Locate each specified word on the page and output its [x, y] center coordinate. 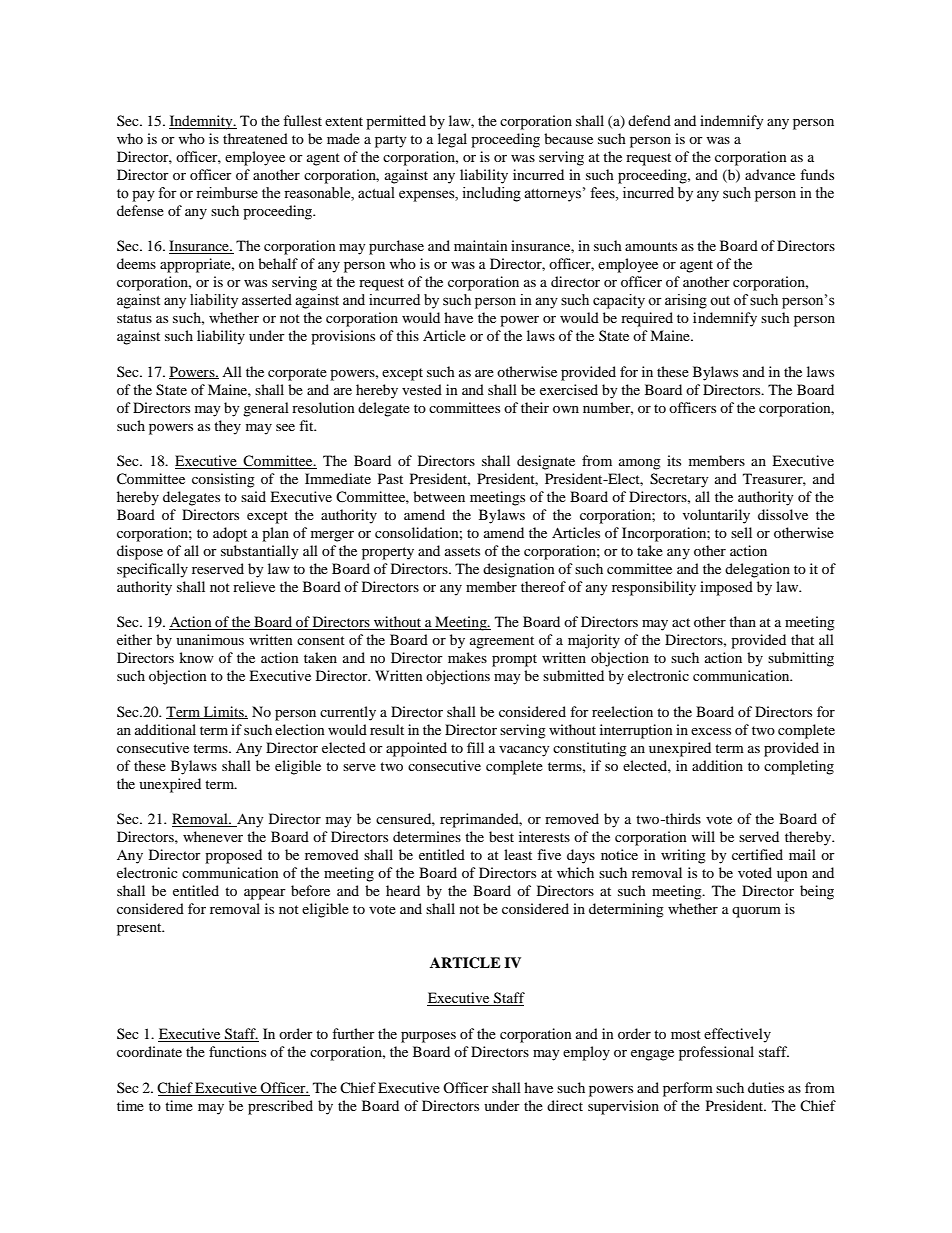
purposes [428, 1037]
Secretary [679, 480]
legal [452, 140]
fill [475, 747]
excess [711, 731]
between [439, 496]
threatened [255, 138]
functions [237, 1051]
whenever [213, 836]
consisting [223, 480]
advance [770, 174]
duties [766, 1087]
